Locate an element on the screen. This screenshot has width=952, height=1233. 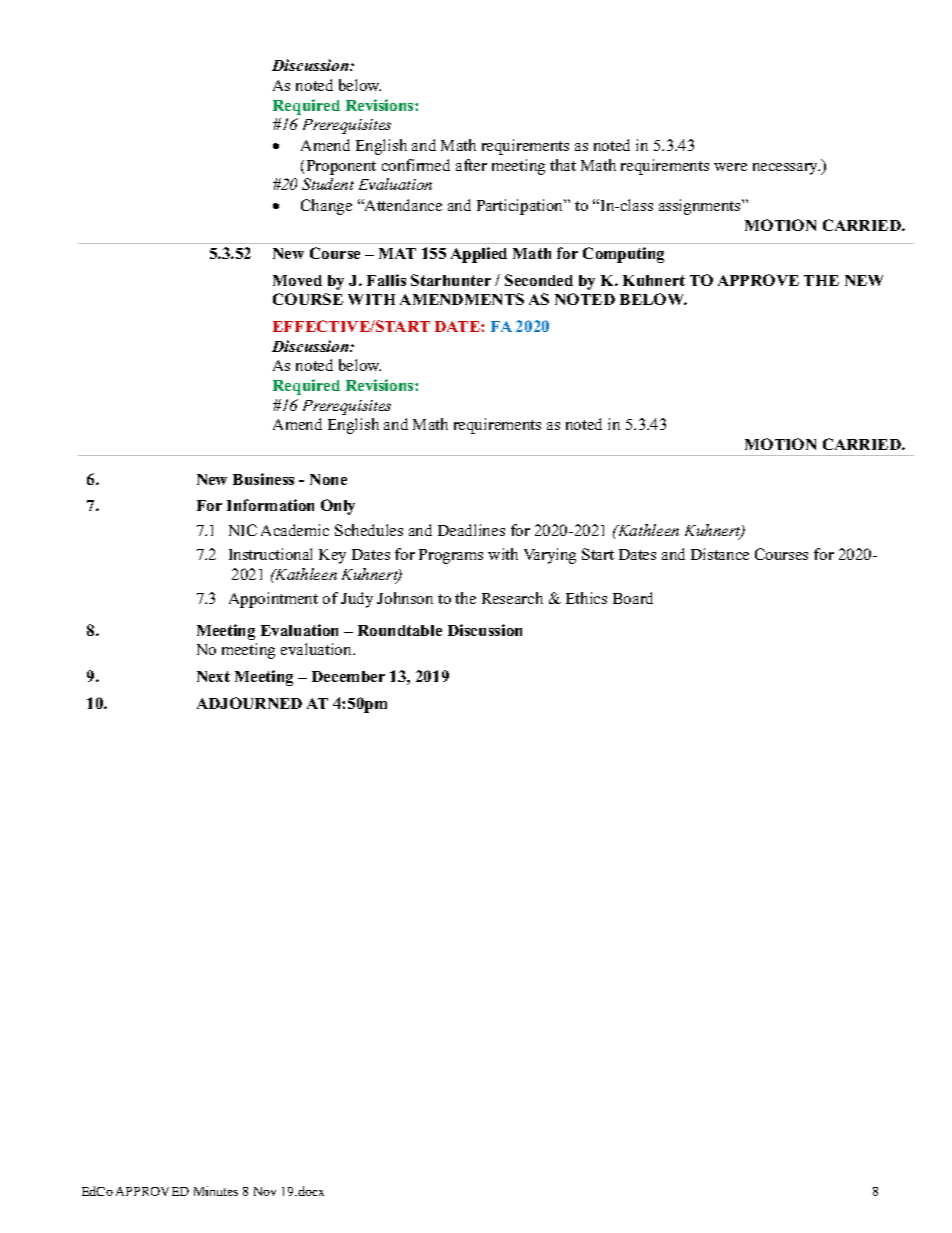
Change is located at coordinates (326, 207).
